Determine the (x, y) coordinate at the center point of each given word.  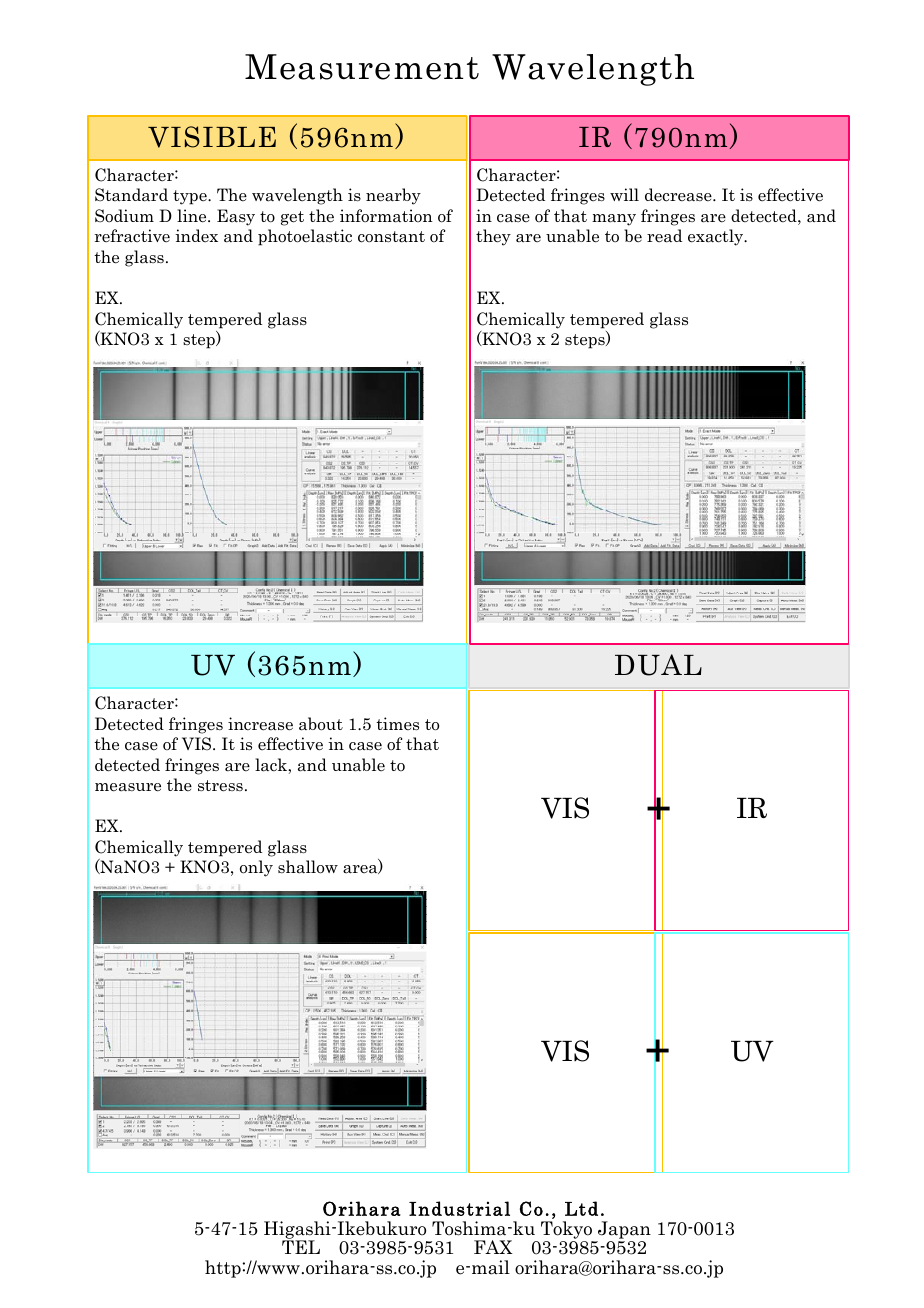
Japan (624, 1230)
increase (260, 724)
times (397, 723)
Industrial (459, 1208)
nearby (393, 196)
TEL (301, 1247)
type (191, 197)
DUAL (658, 665)
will (624, 194)
